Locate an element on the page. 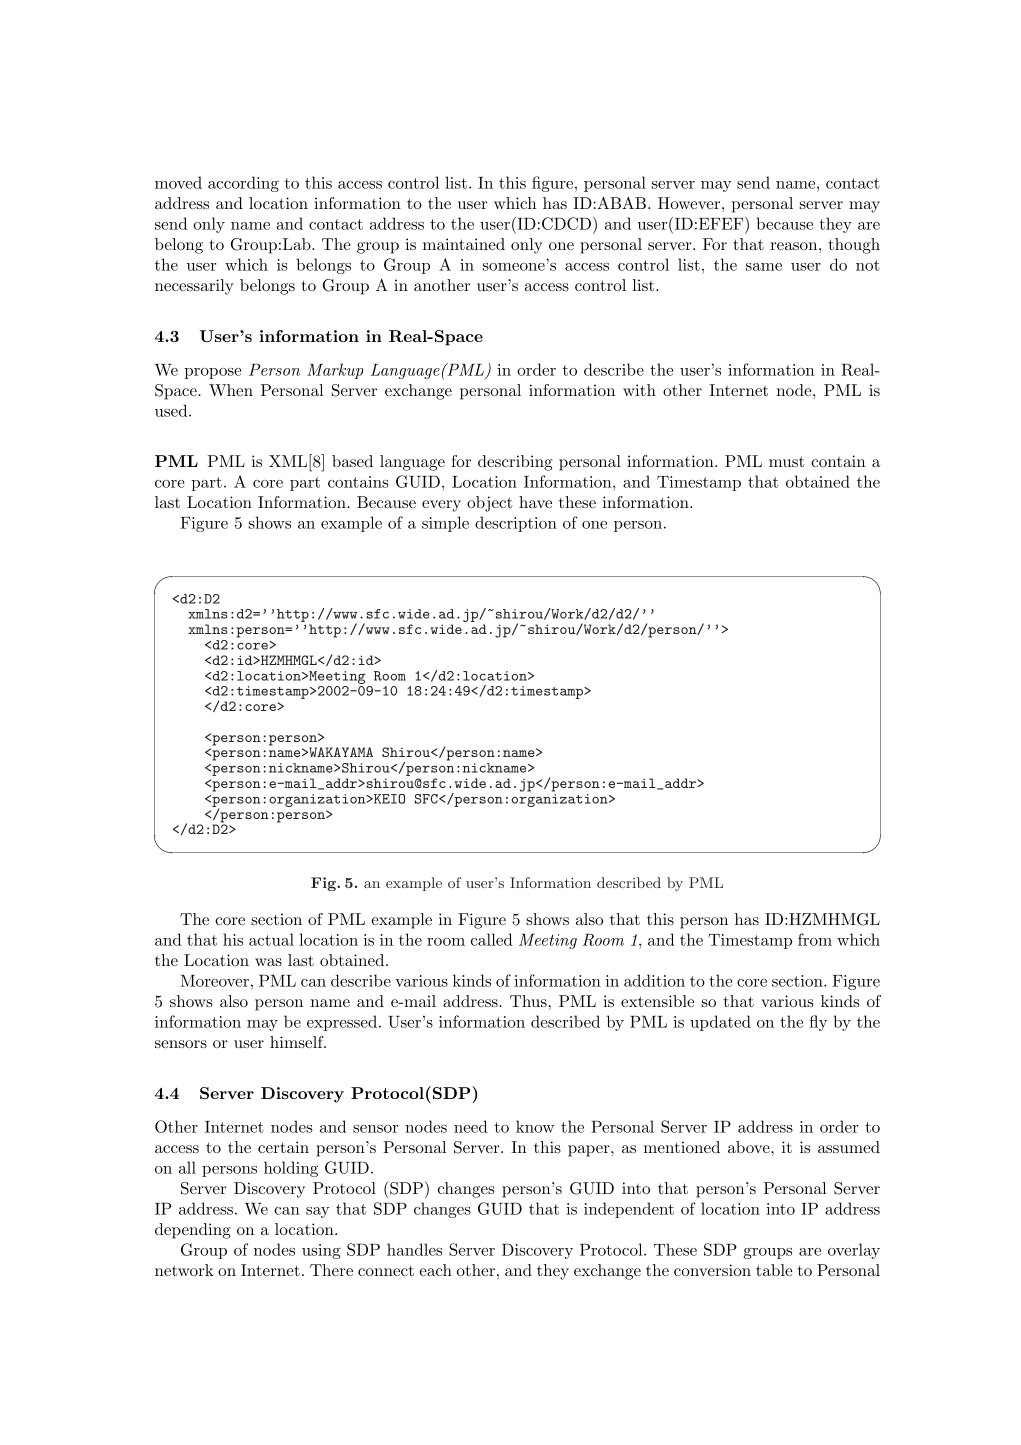 Image resolution: width=1021 pixels, height=1445 pixels. table is located at coordinates (774, 1270).
